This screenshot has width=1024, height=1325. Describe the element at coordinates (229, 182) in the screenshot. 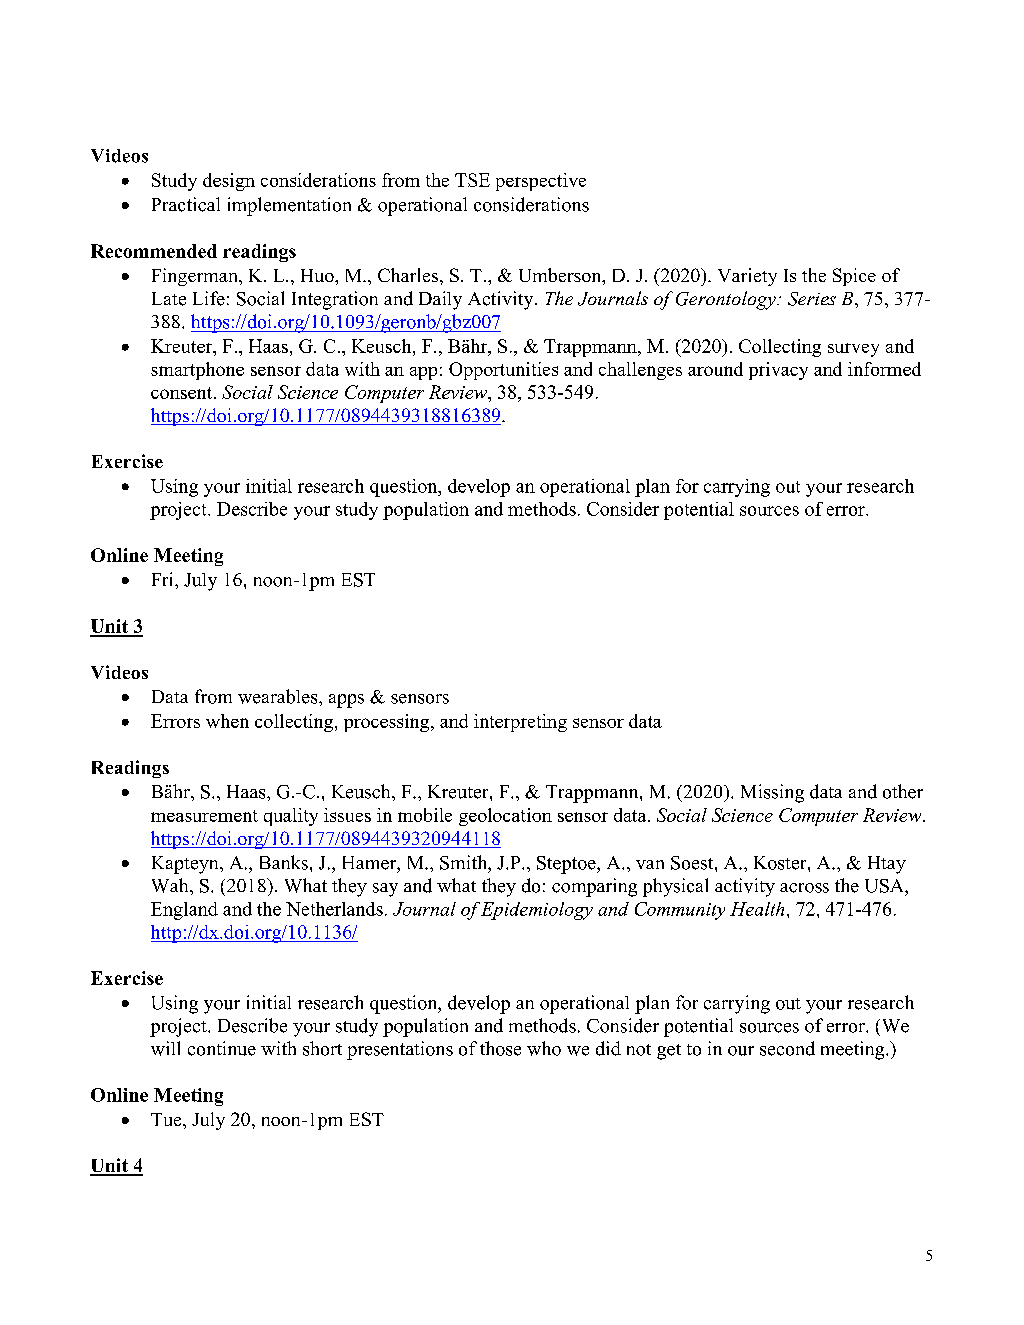

I see `design` at that location.
